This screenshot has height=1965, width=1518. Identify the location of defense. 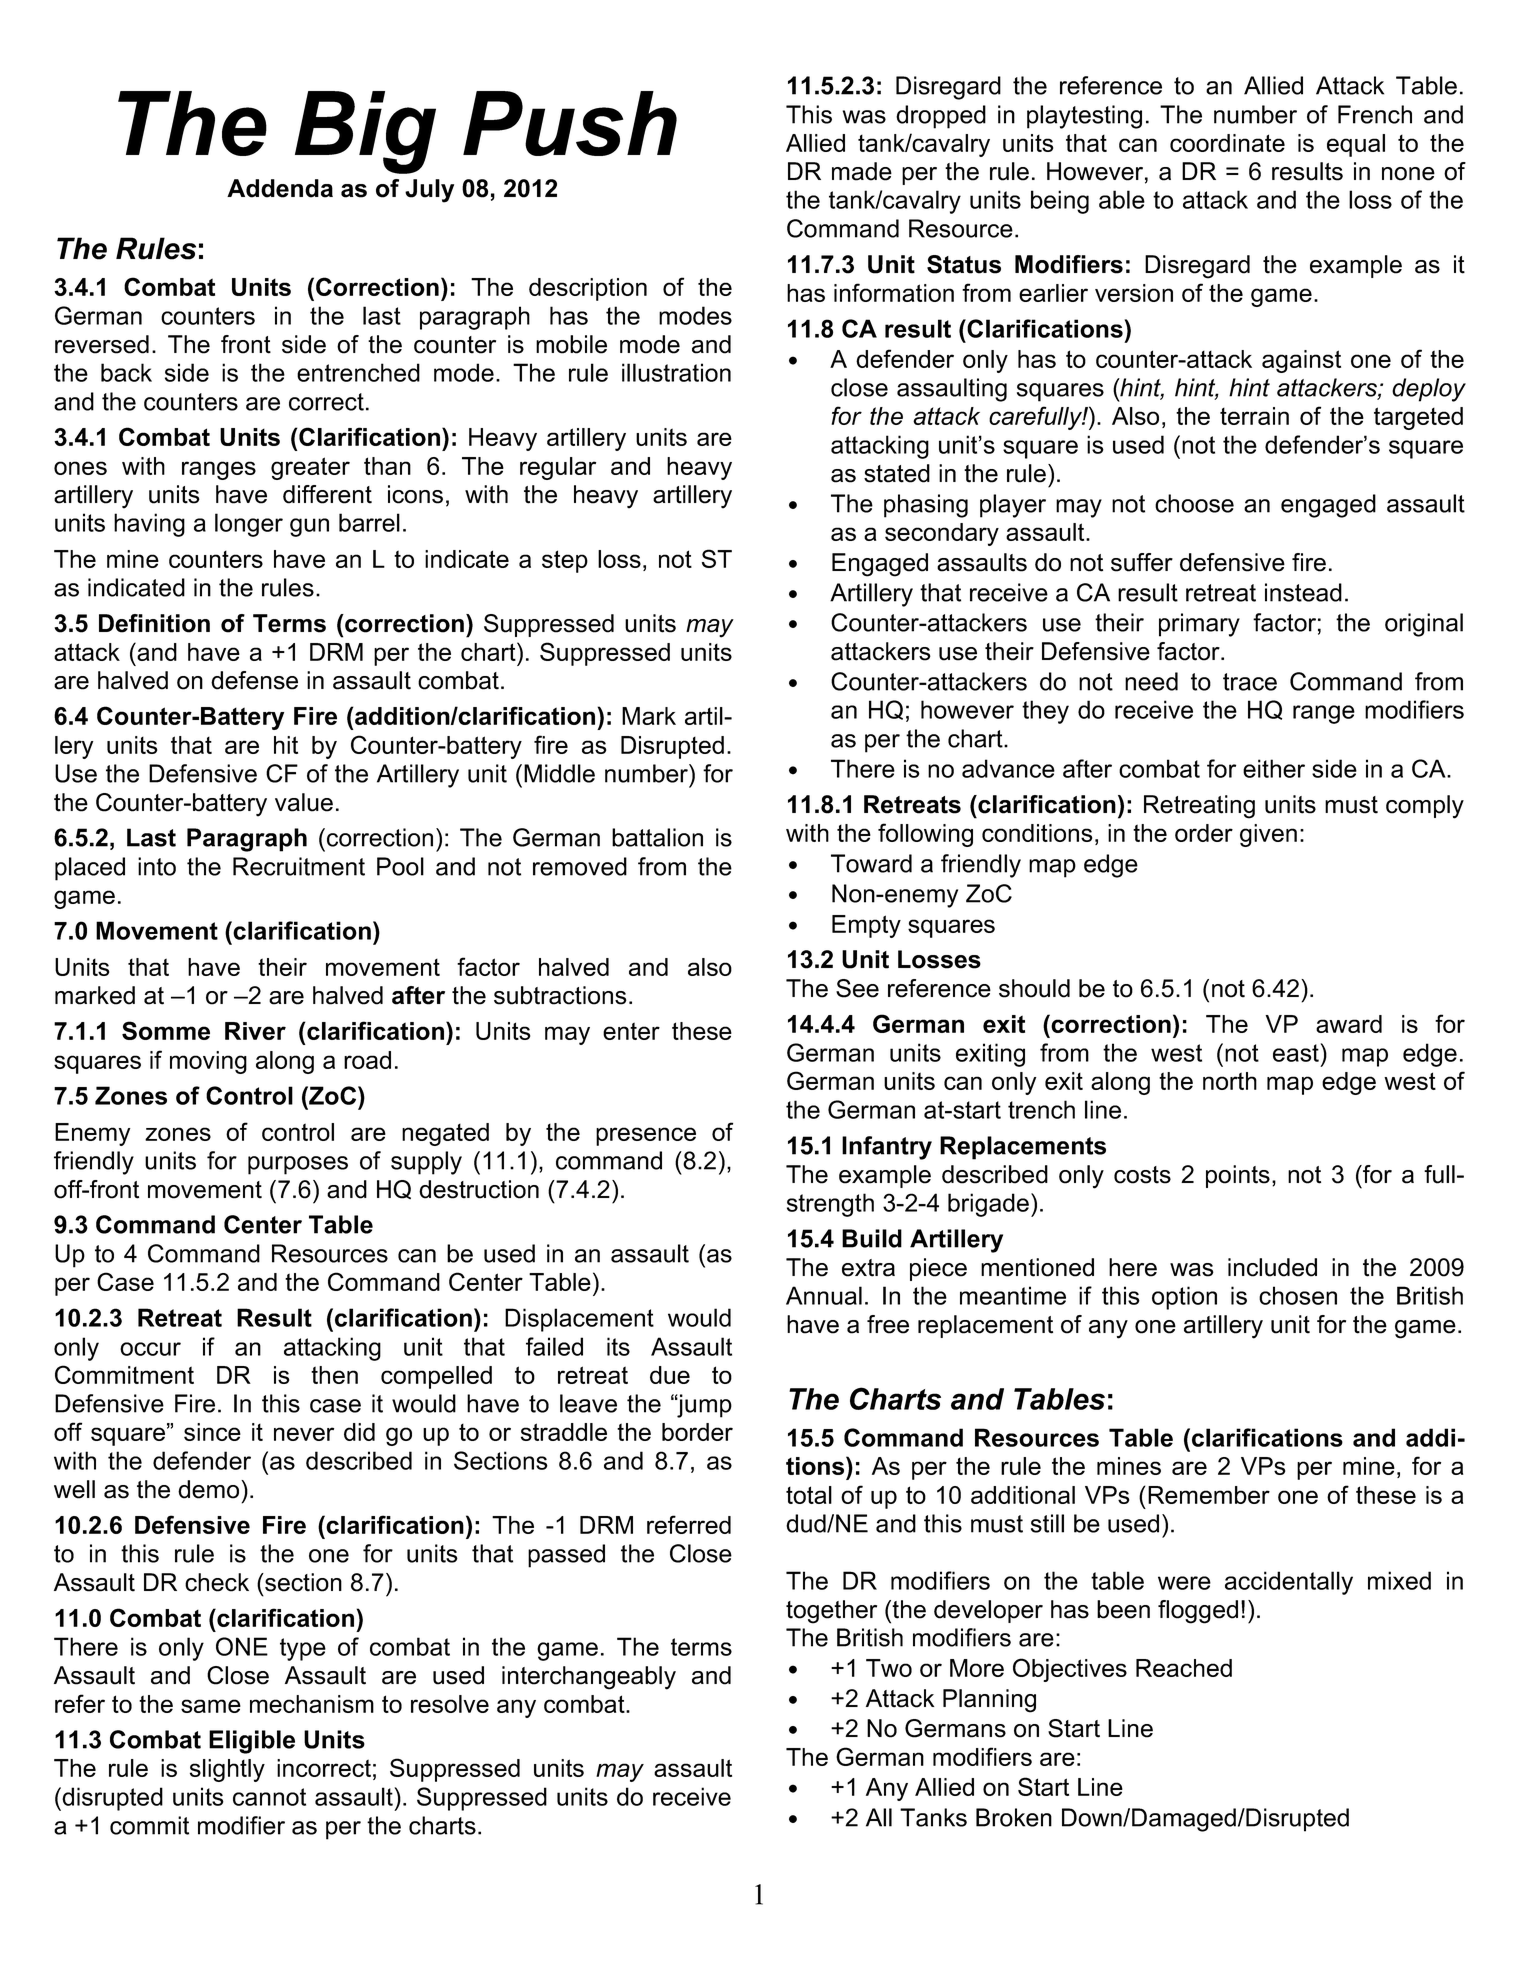
(254, 680).
